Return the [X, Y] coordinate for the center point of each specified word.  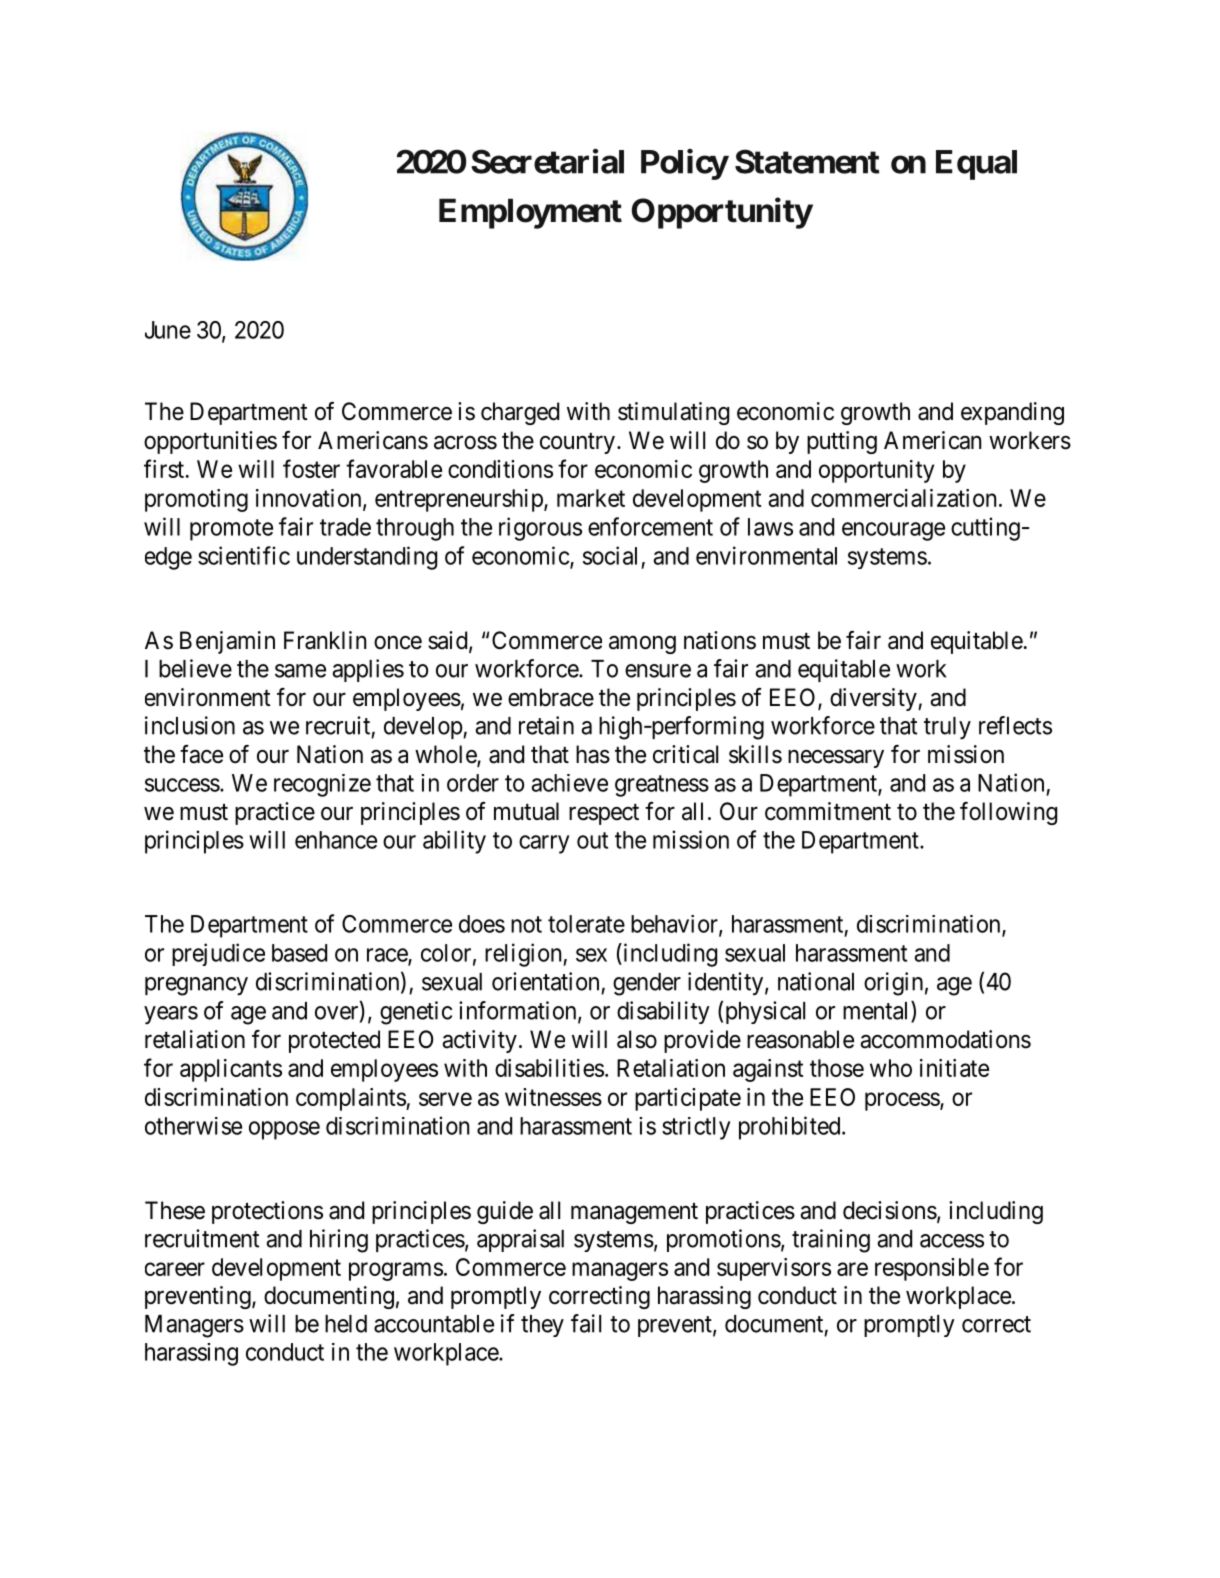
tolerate [586, 924]
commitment [828, 811]
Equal [976, 165]
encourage [893, 531]
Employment [530, 213]
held [346, 1324]
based [299, 953]
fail [586, 1323]
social [610, 555]
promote [231, 530]
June [168, 330]
